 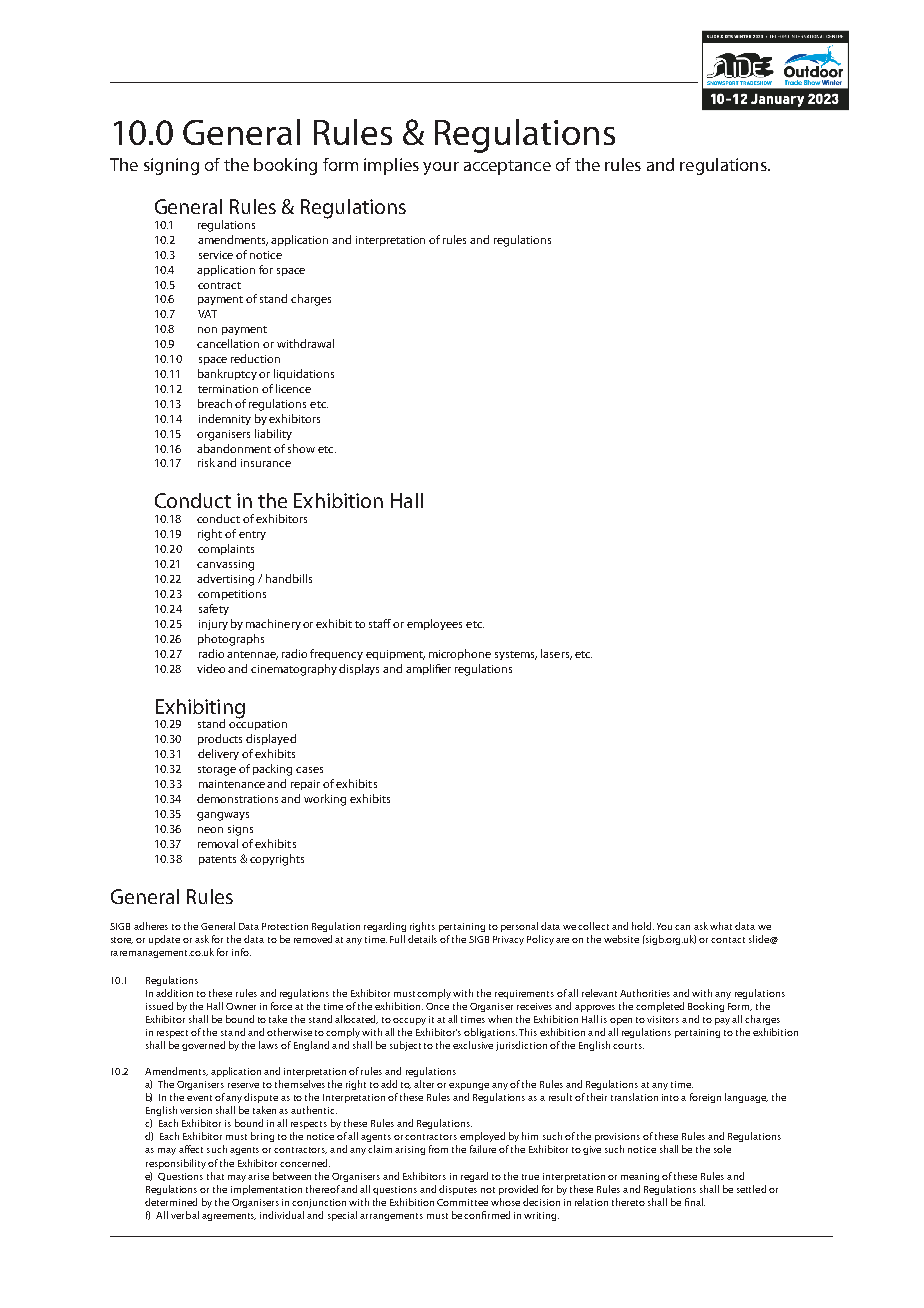 What do you see at coordinates (441, 168) in the page?
I see `your` at bounding box center [441, 168].
